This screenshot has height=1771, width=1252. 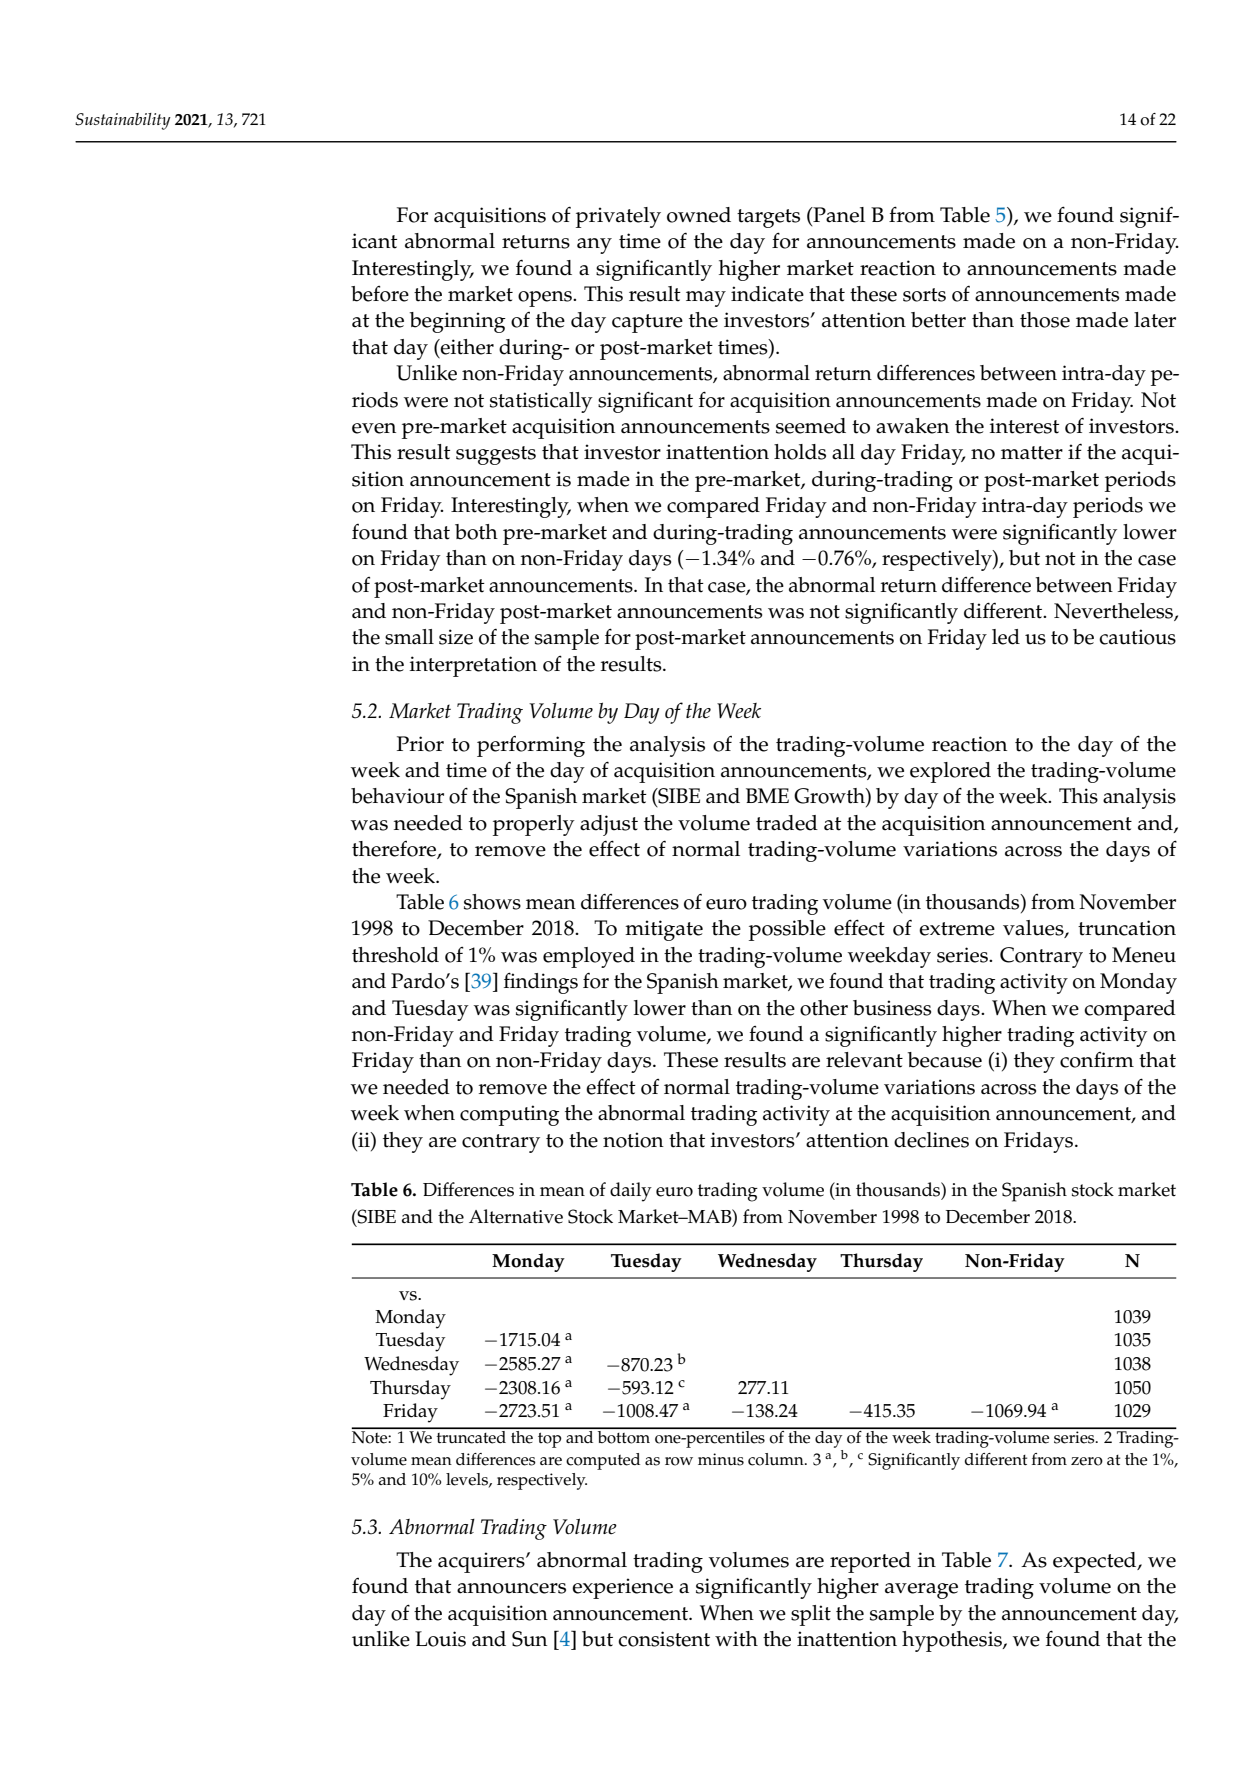 What do you see at coordinates (1034, 929) in the screenshot?
I see `values` at bounding box center [1034, 929].
